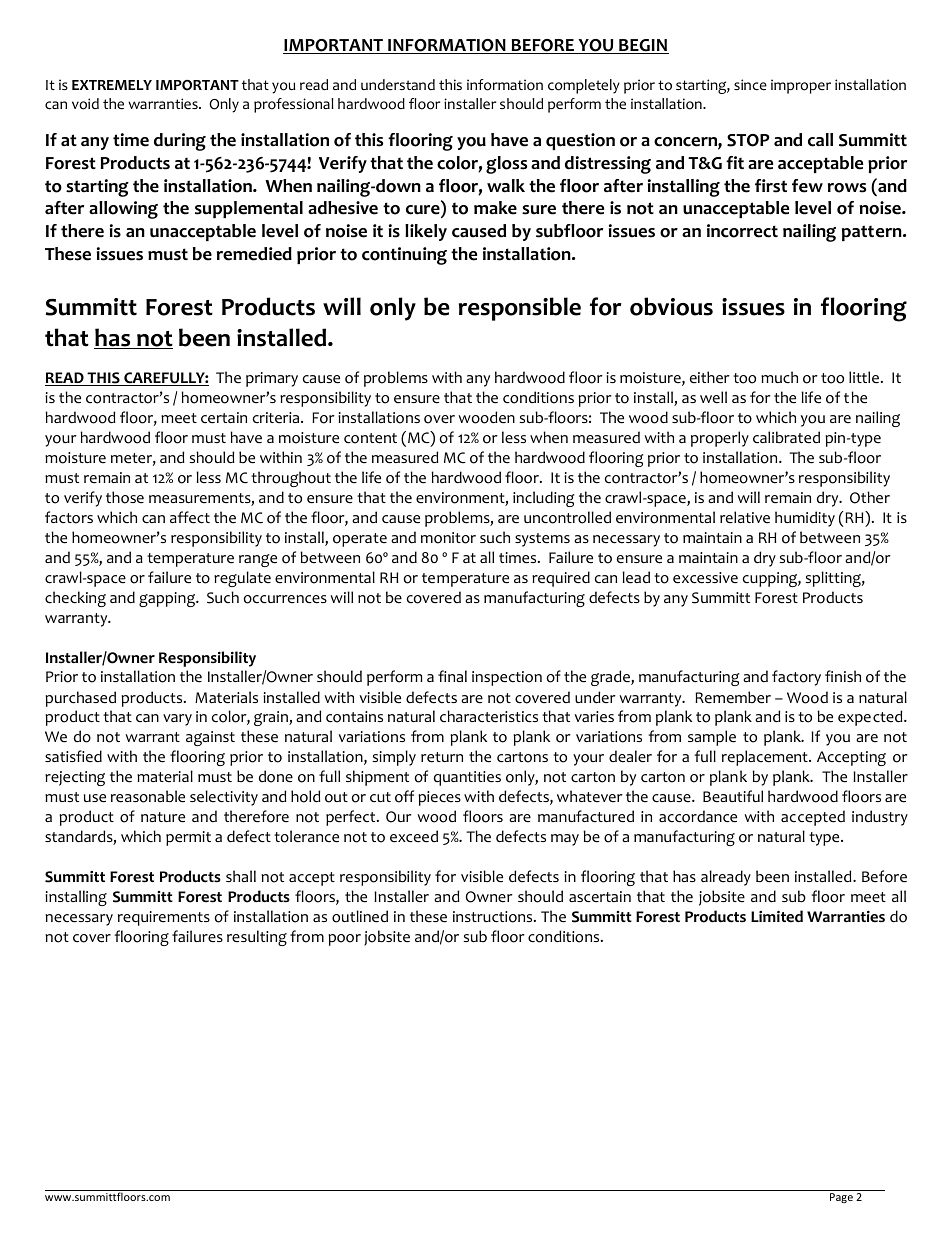 The image size is (952, 1233). I want to click on factory, so click(796, 678).
